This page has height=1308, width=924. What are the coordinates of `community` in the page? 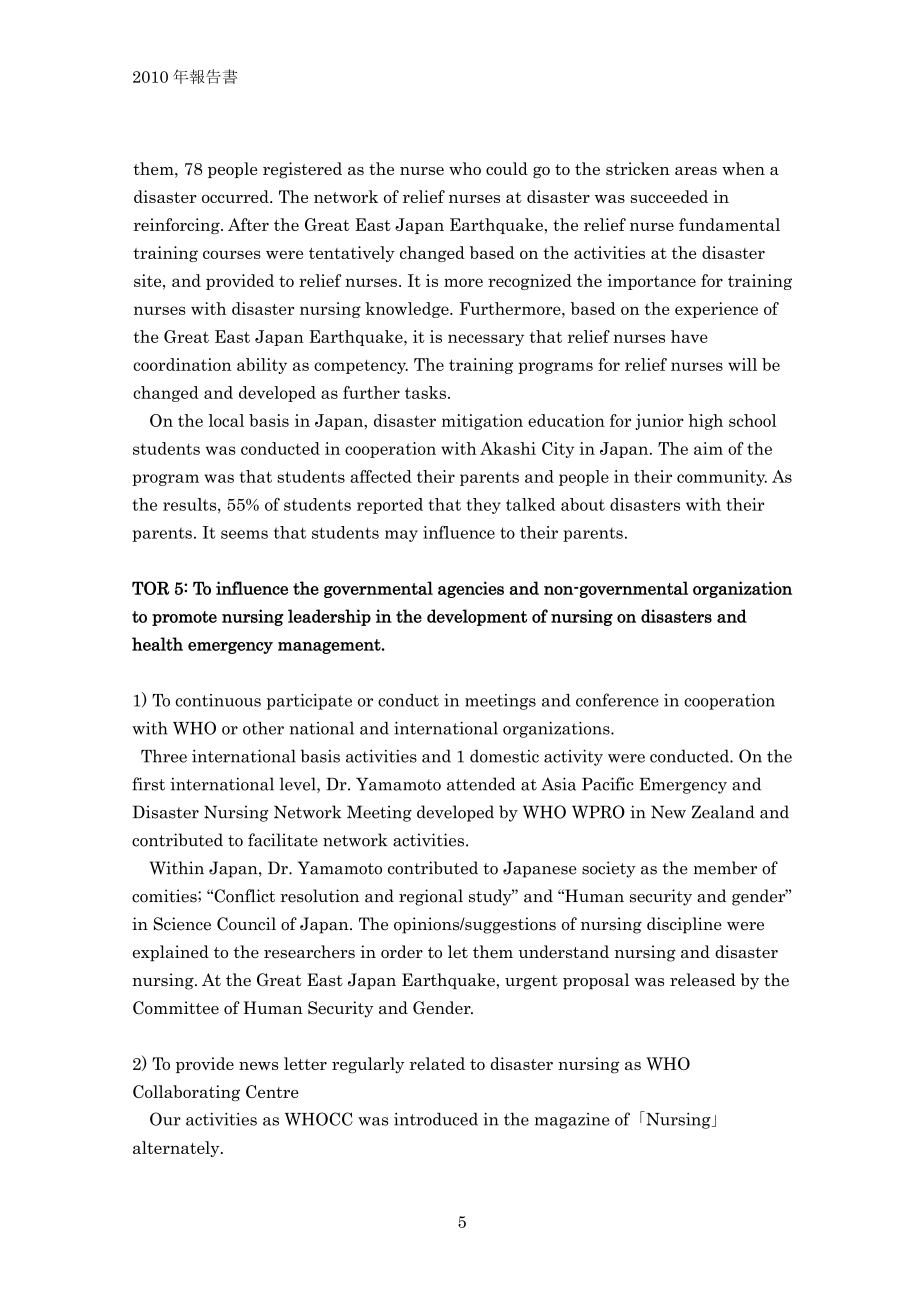 It's located at (722, 478).
